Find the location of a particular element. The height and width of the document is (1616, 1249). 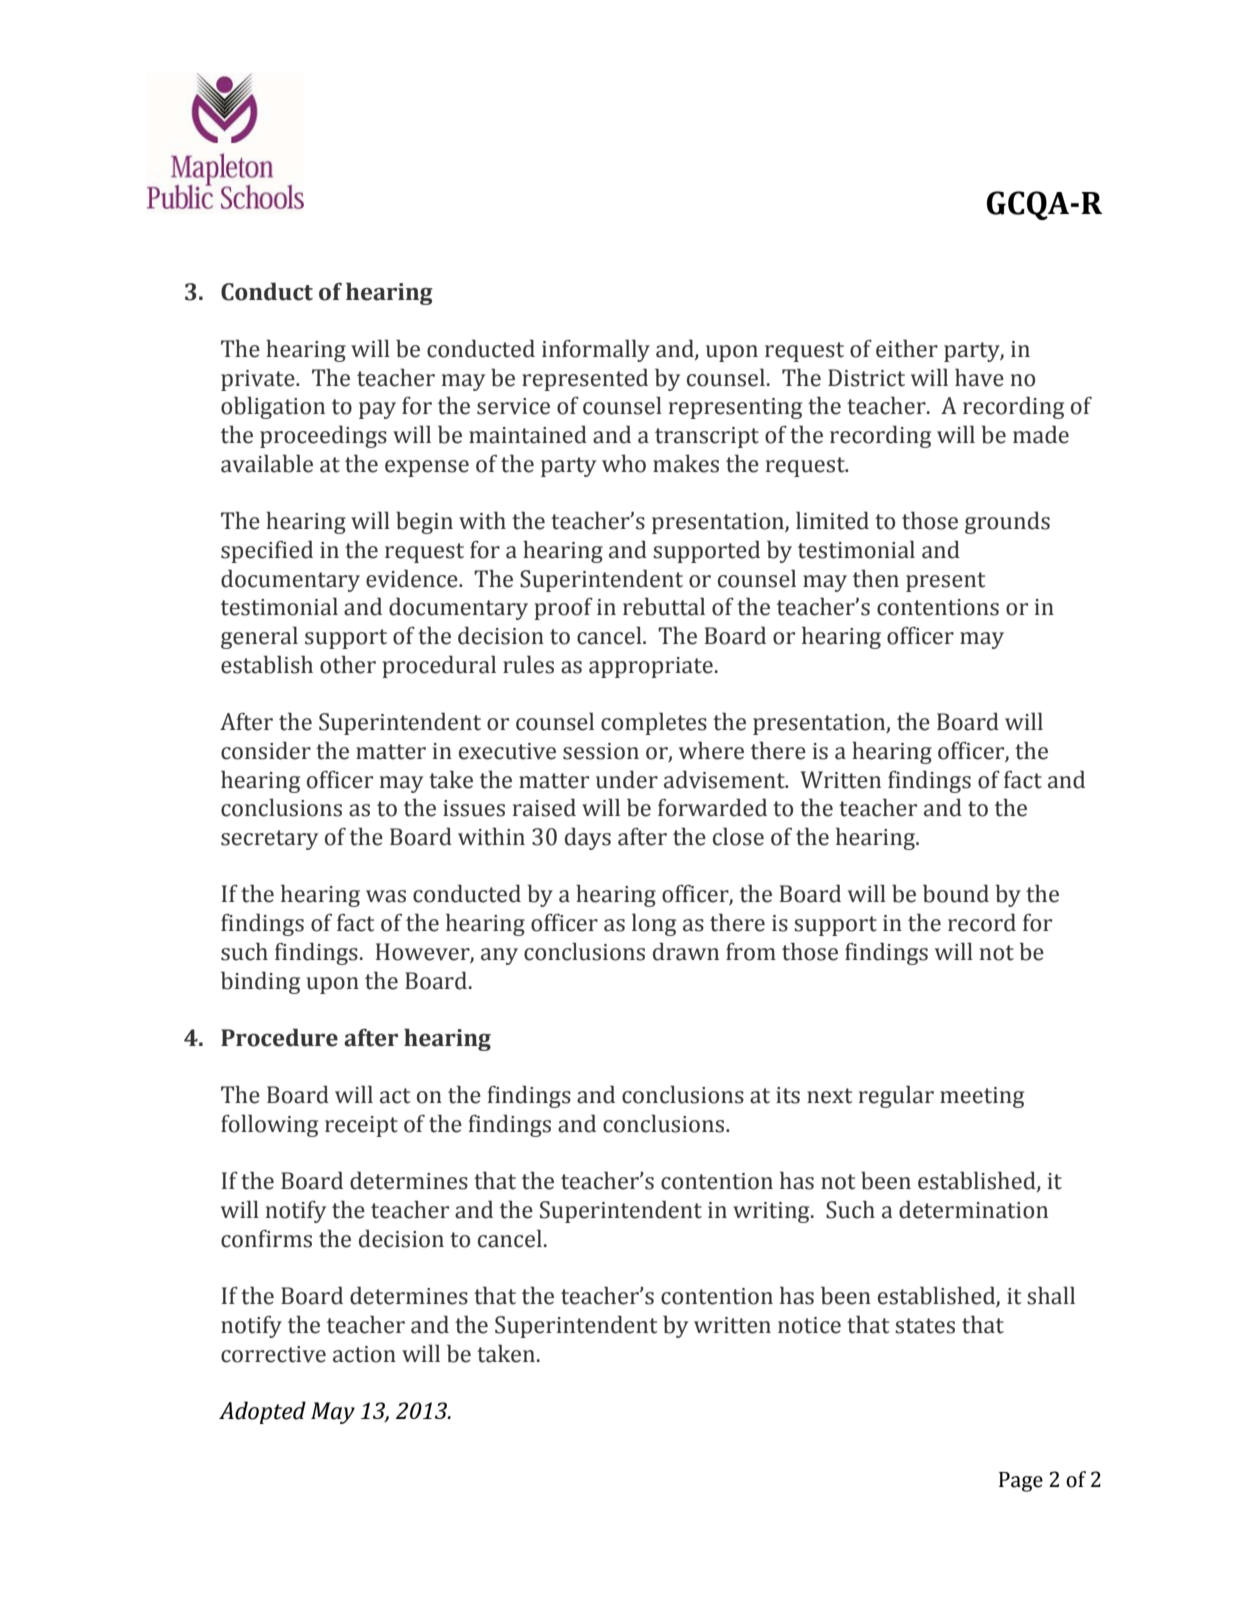

writing is located at coordinates (772, 1212).
